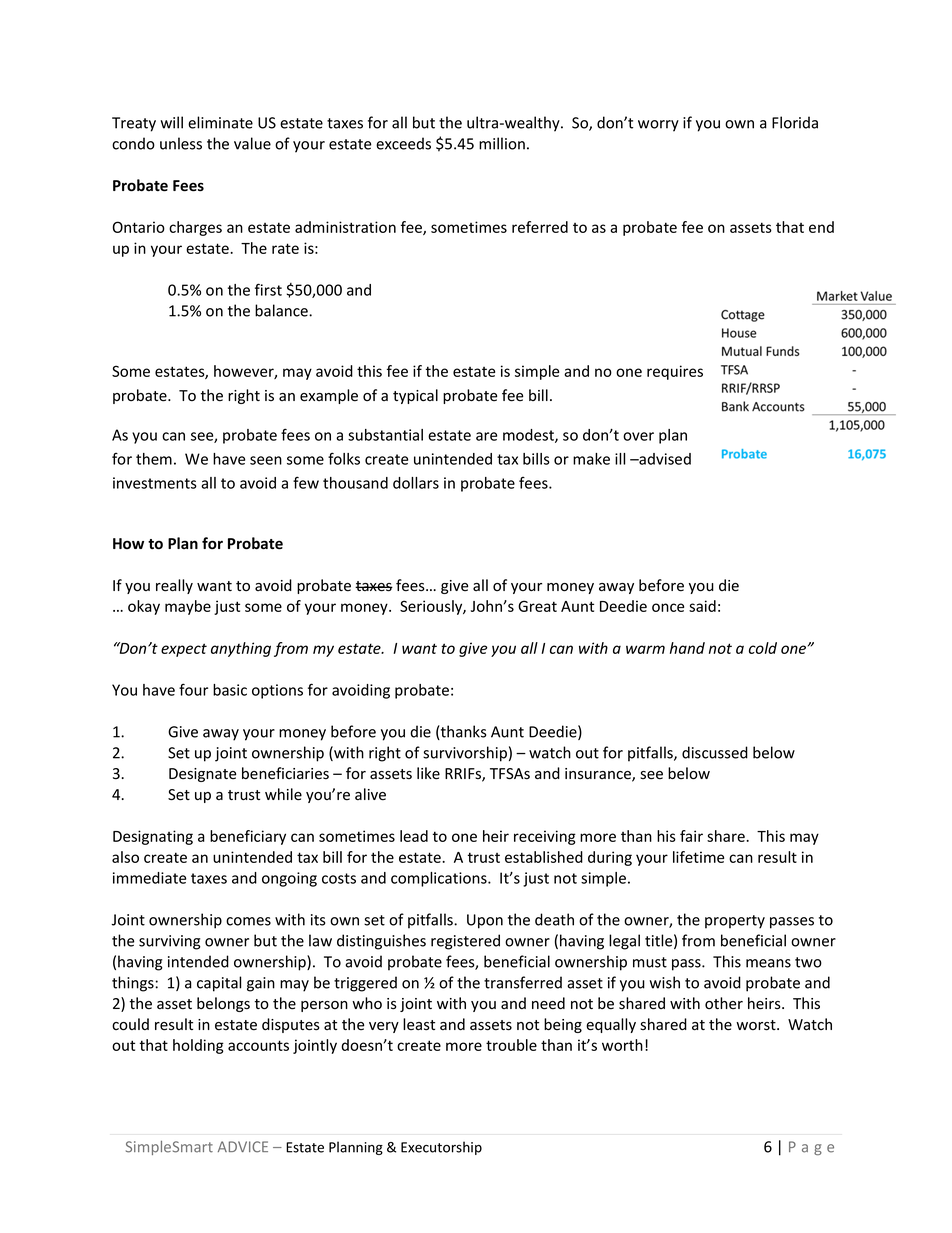 The height and width of the image is (1233, 952). What do you see at coordinates (537, 606) in the image?
I see `Great` at bounding box center [537, 606].
